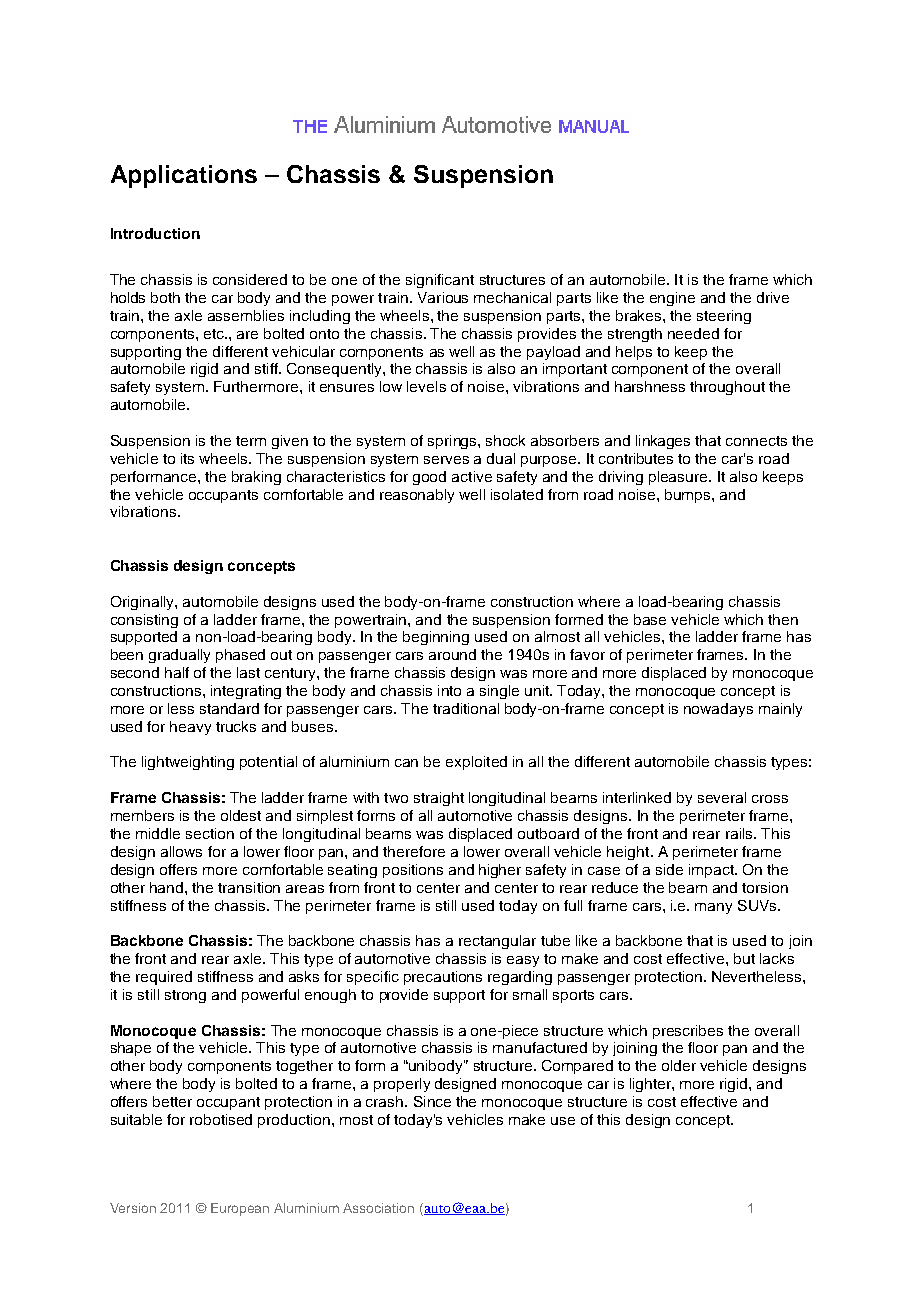 Image resolution: width=924 pixels, height=1308 pixels. What do you see at coordinates (240, 1209) in the image?
I see `European` at bounding box center [240, 1209].
